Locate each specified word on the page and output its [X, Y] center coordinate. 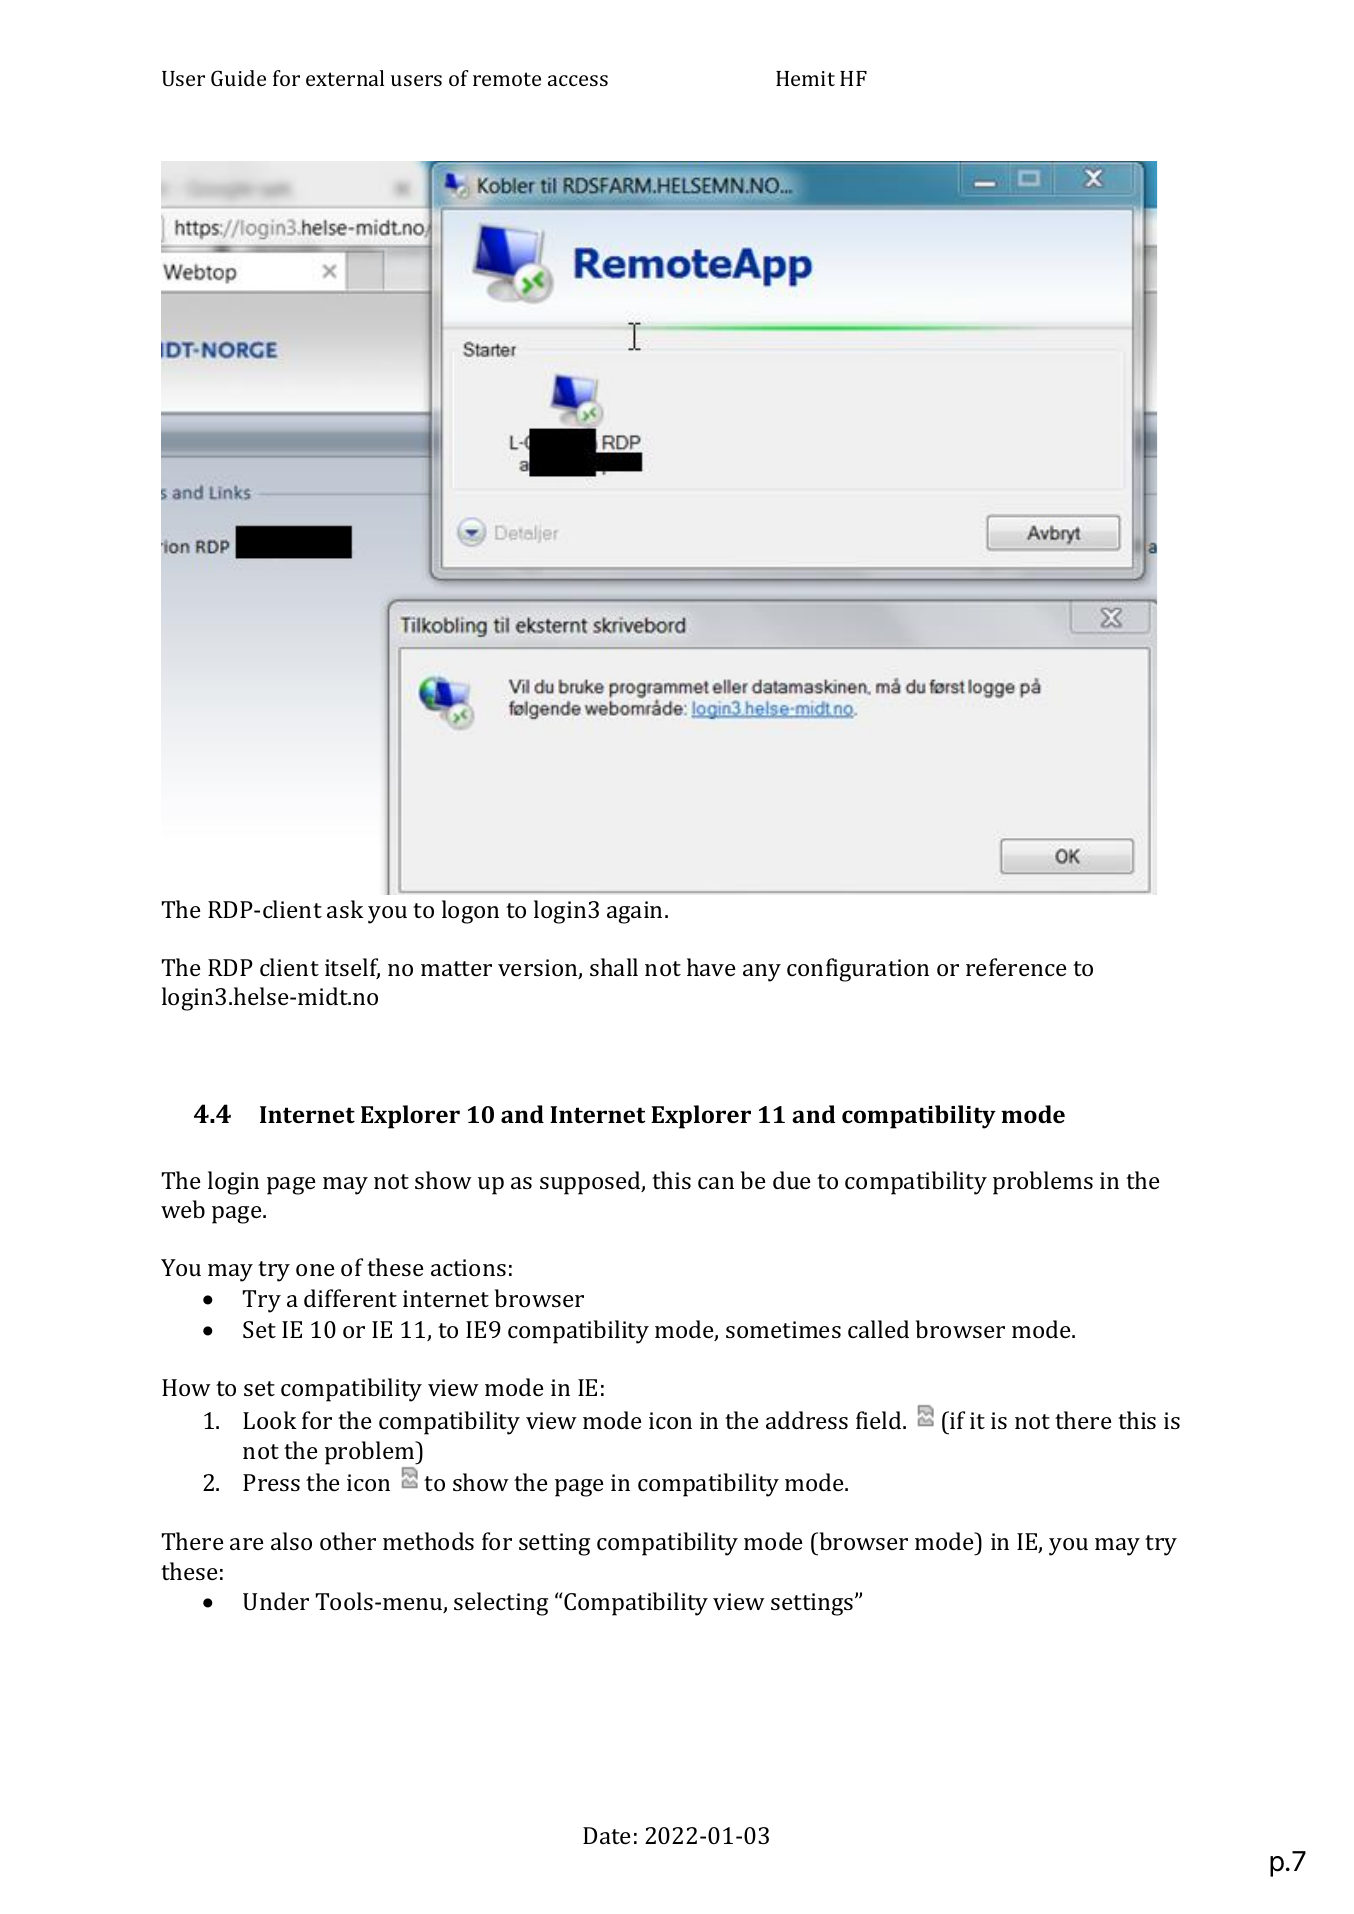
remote [507, 79]
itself [352, 968]
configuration [858, 970]
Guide [238, 78]
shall [614, 967]
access [578, 80]
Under [276, 1601]
